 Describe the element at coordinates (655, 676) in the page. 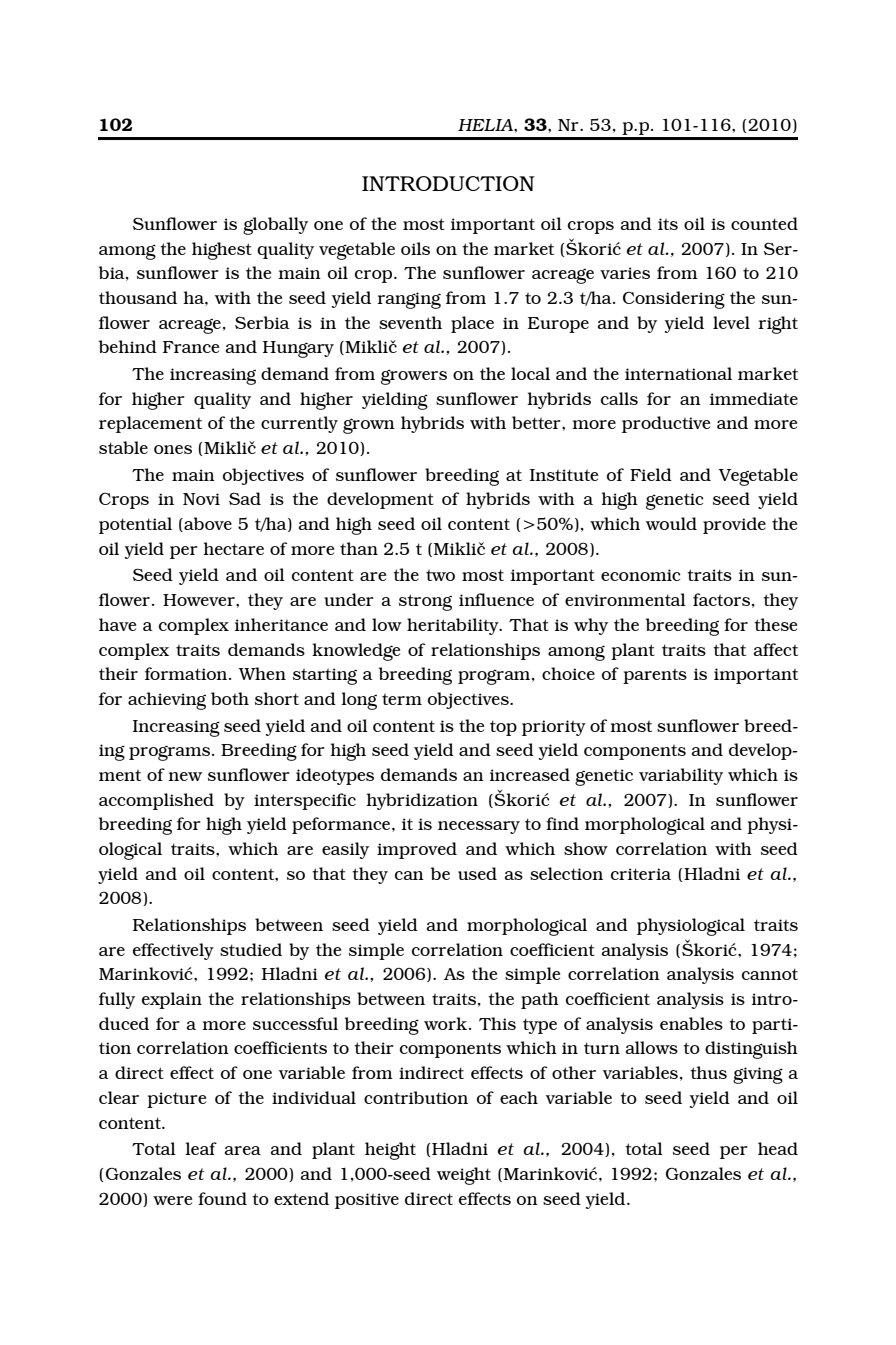

I see `parents` at that location.
